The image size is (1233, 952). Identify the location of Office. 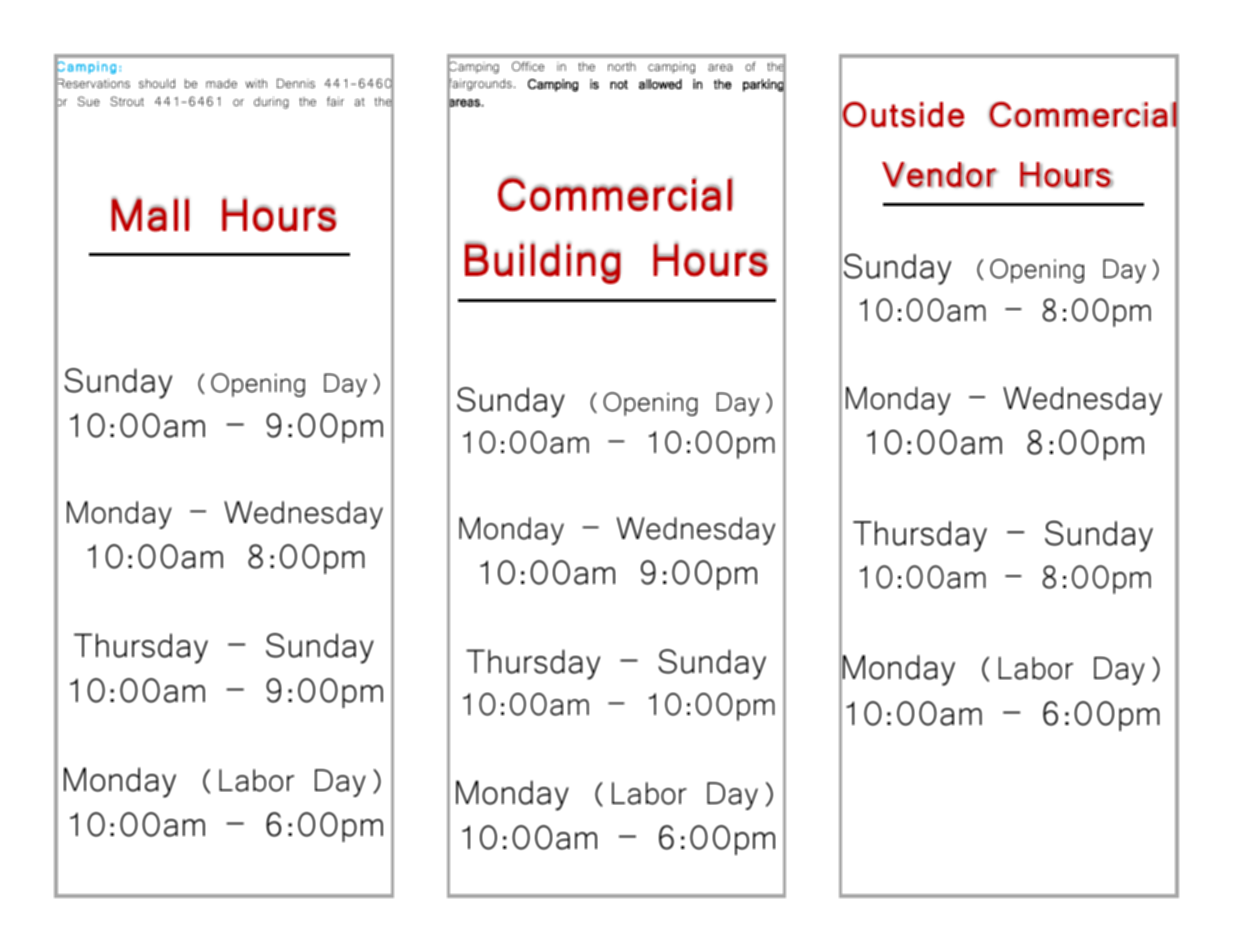
(528, 66).
